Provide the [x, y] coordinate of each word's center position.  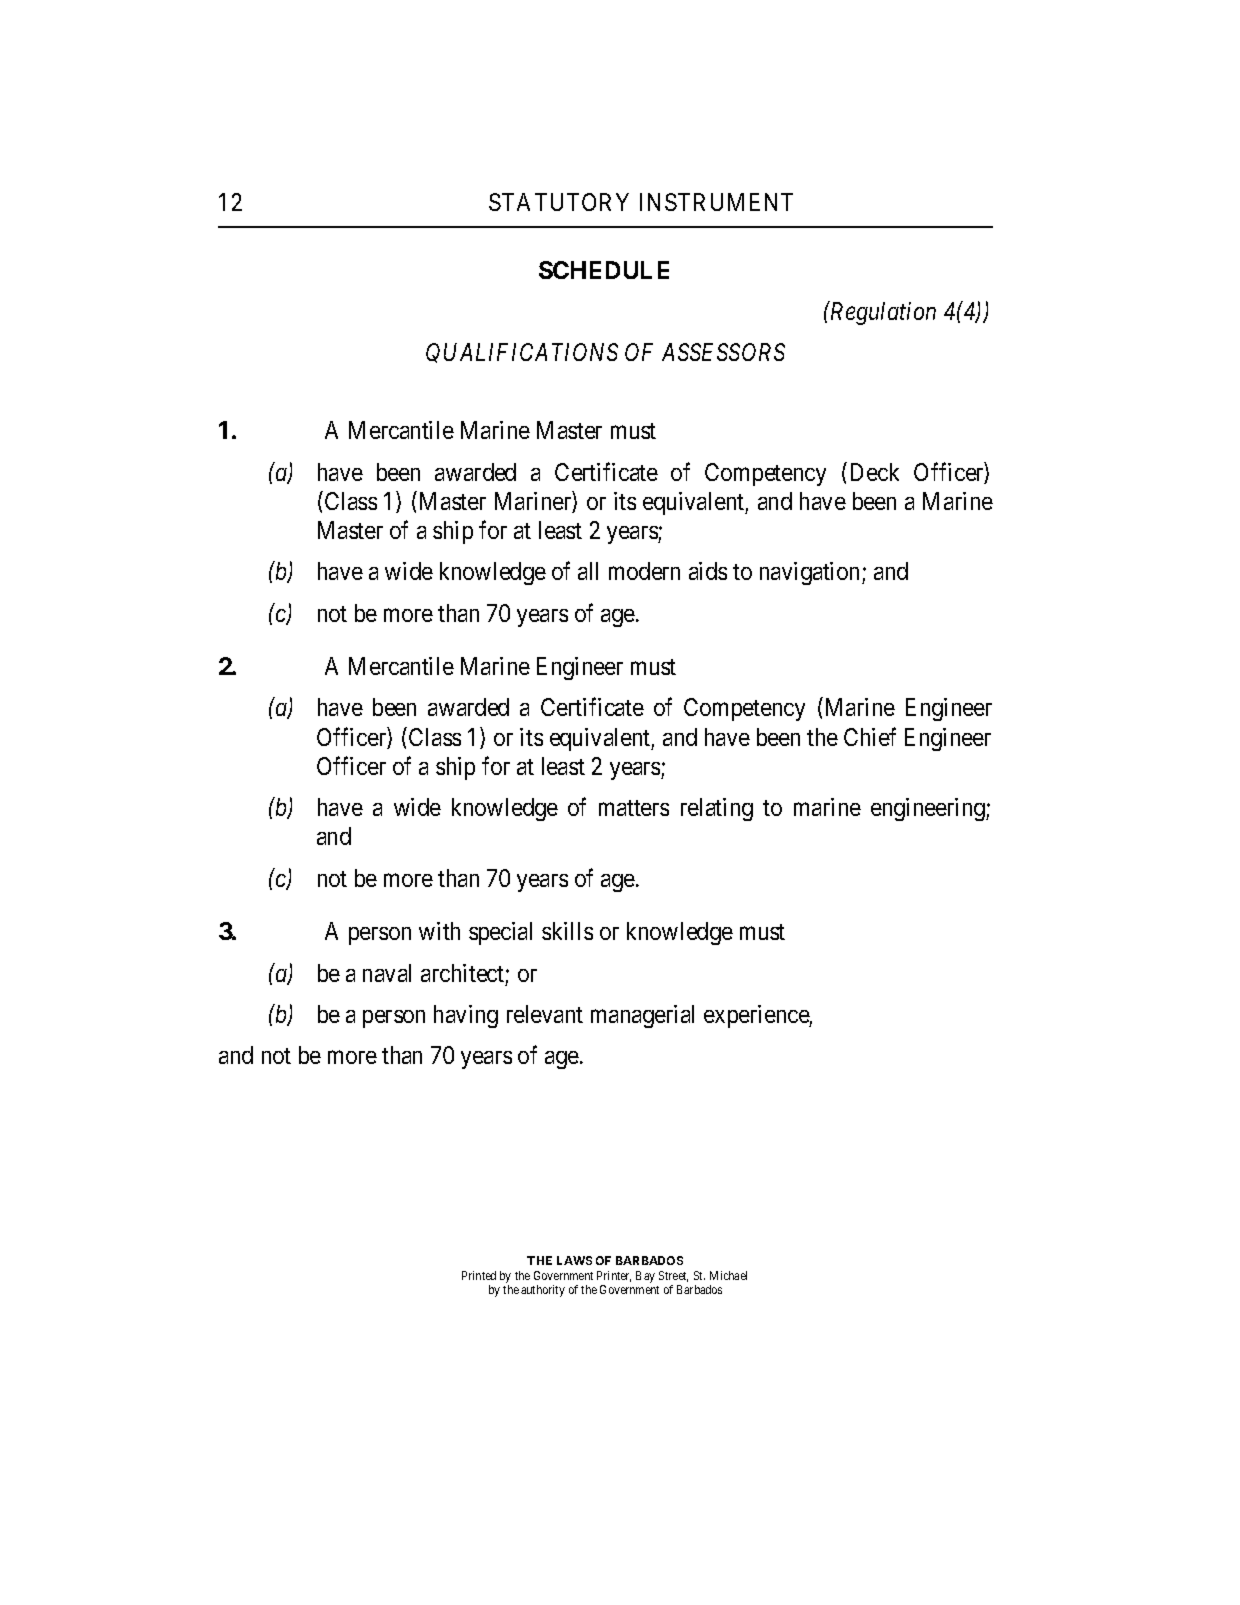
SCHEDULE [604, 270]
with [439, 931]
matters [634, 808]
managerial [642, 1016]
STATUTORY [559, 202]
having [466, 1016]
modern [644, 571]
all [588, 571]
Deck [875, 472]
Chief [870, 736]
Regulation [882, 313]
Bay [645, 1277]
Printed [479, 1275]
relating [717, 809]
